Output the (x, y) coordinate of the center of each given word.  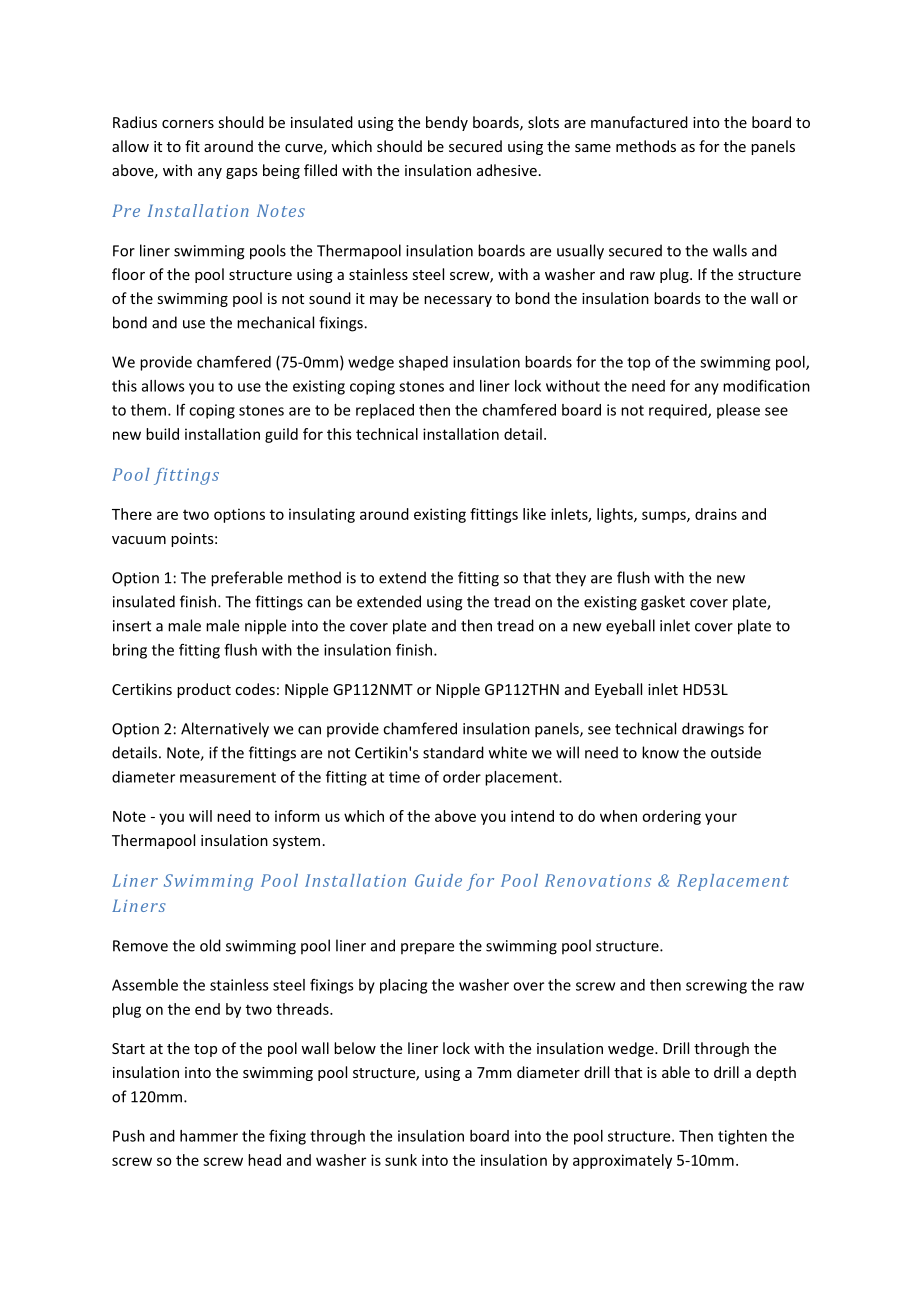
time (404, 777)
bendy (447, 123)
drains (716, 514)
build (162, 434)
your (721, 819)
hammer (209, 1136)
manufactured (639, 122)
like (534, 514)
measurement (228, 777)
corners (188, 124)
